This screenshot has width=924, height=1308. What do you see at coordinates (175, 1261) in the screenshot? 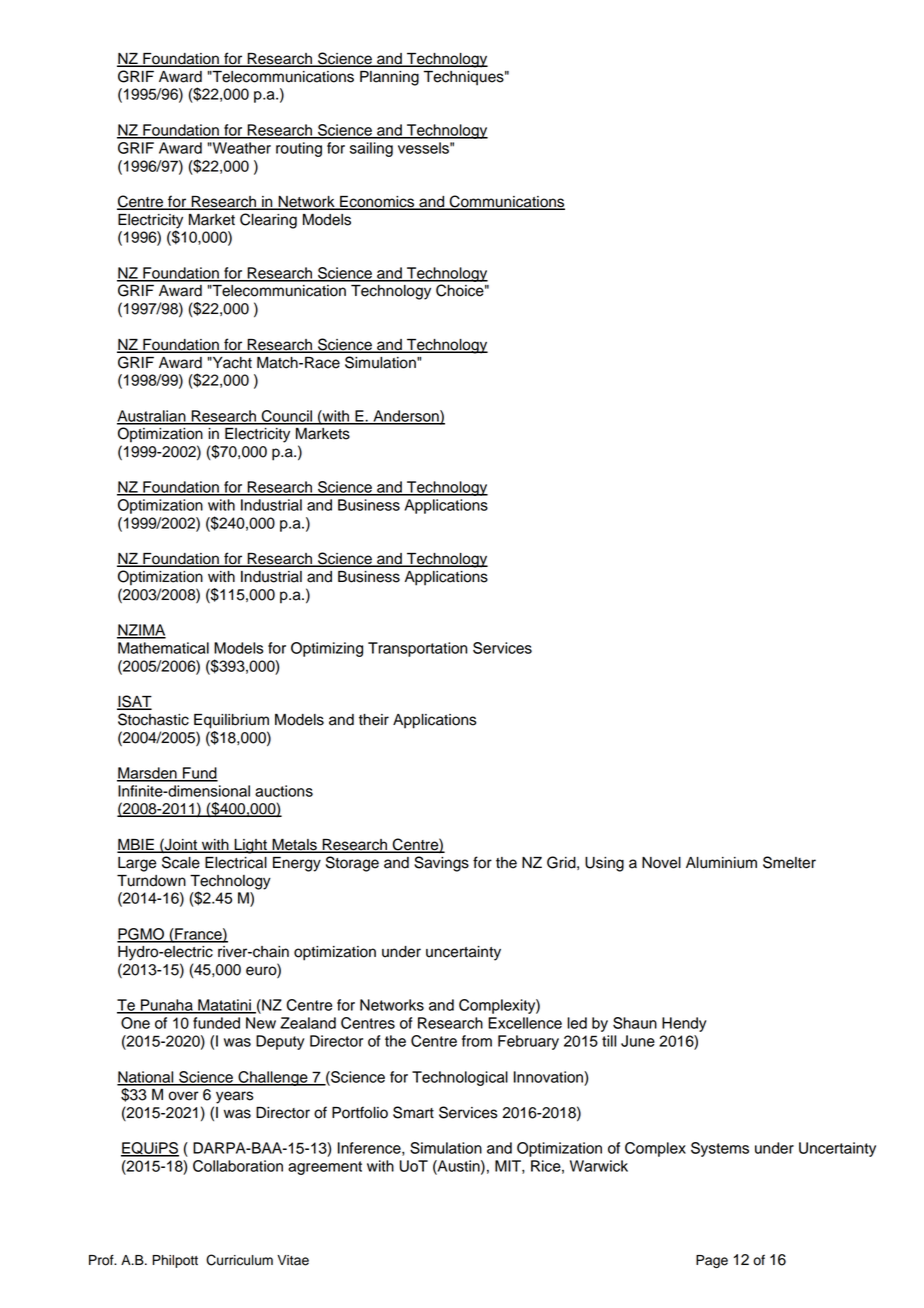
I see `Philpott` at bounding box center [175, 1261].
